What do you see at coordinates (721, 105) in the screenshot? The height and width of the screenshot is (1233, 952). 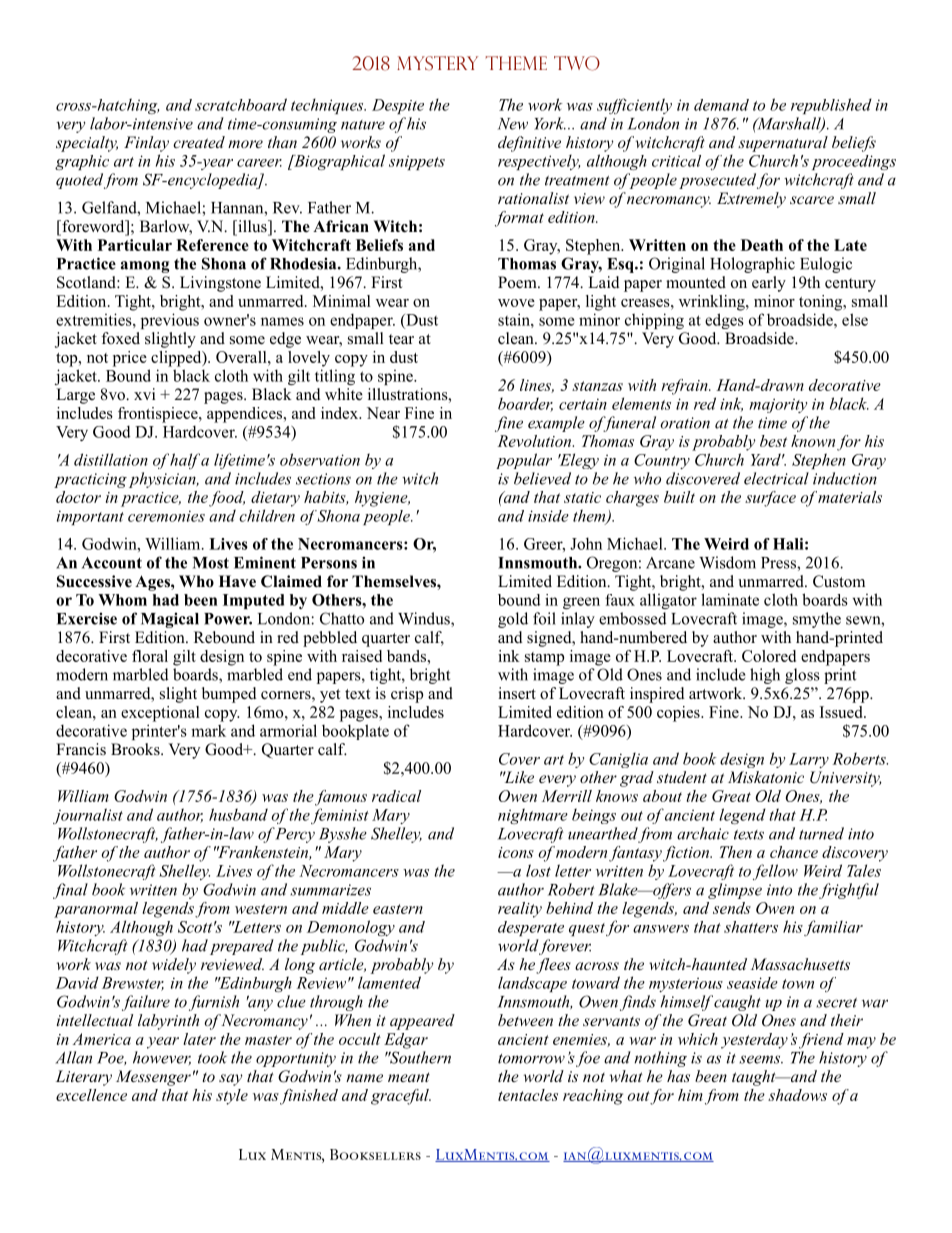 I see `demand` at bounding box center [721, 105].
